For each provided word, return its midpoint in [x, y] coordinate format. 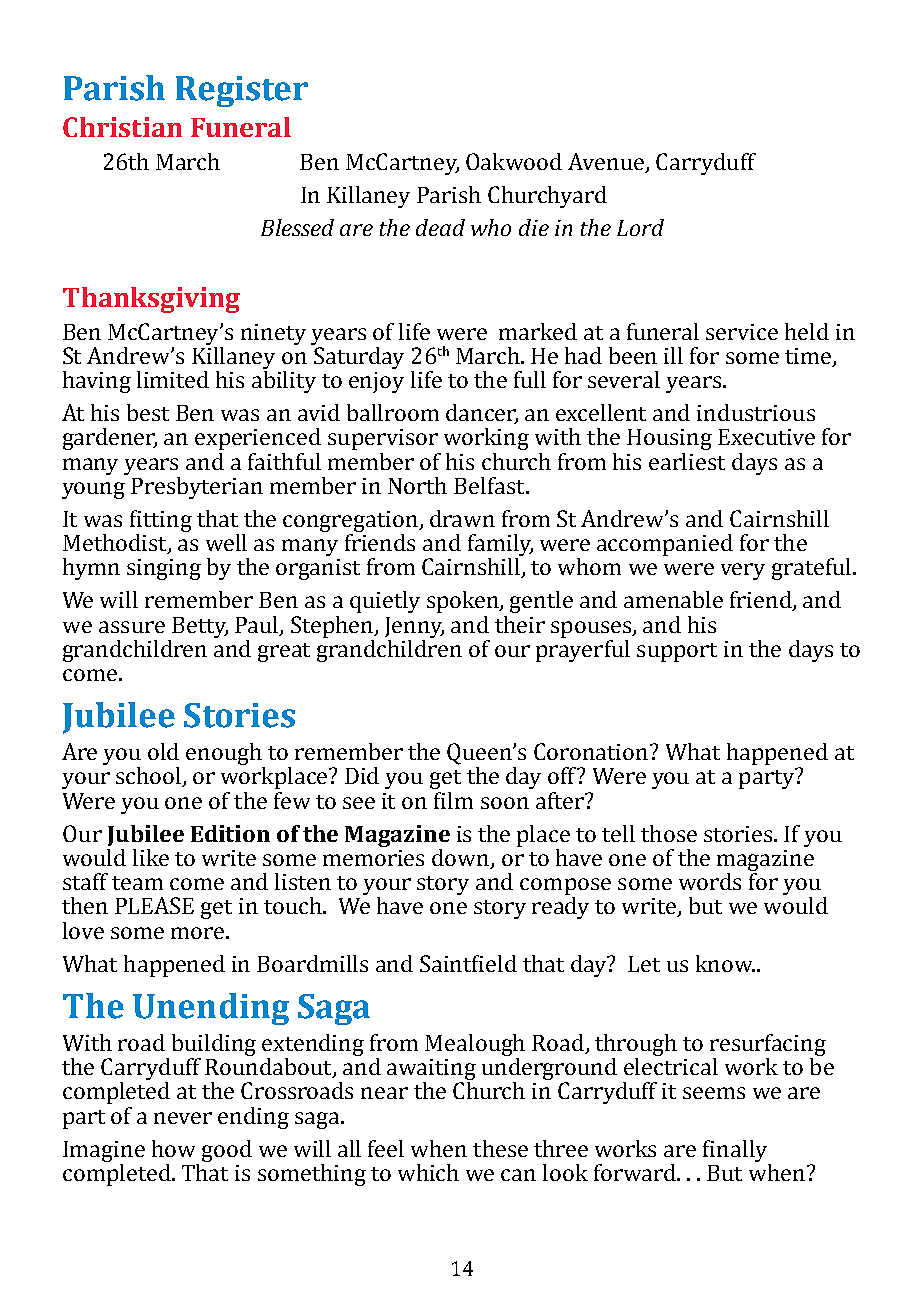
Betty [200, 627]
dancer [482, 414]
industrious [756, 412]
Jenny [414, 627]
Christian [122, 127]
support [677, 652]
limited [173, 379]
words [710, 881]
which [428, 1172]
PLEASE [154, 905]
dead [440, 227]
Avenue [607, 163]
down [462, 859]
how [173, 1148]
